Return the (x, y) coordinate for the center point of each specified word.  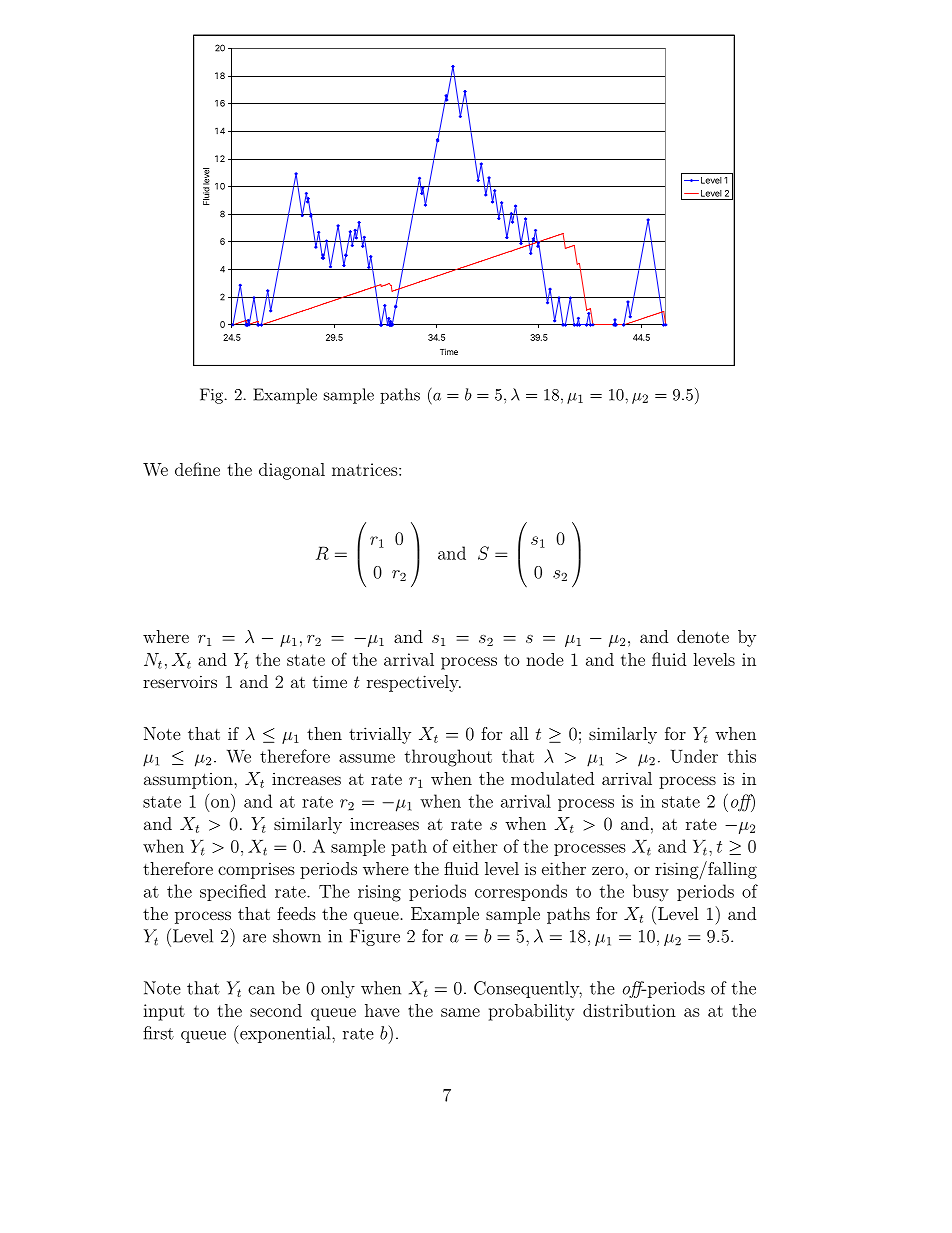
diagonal (292, 471)
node (545, 659)
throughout (448, 758)
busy (651, 893)
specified (233, 892)
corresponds (521, 892)
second (276, 1010)
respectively (414, 683)
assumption (189, 781)
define (197, 469)
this (742, 756)
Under (694, 756)
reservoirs (180, 681)
